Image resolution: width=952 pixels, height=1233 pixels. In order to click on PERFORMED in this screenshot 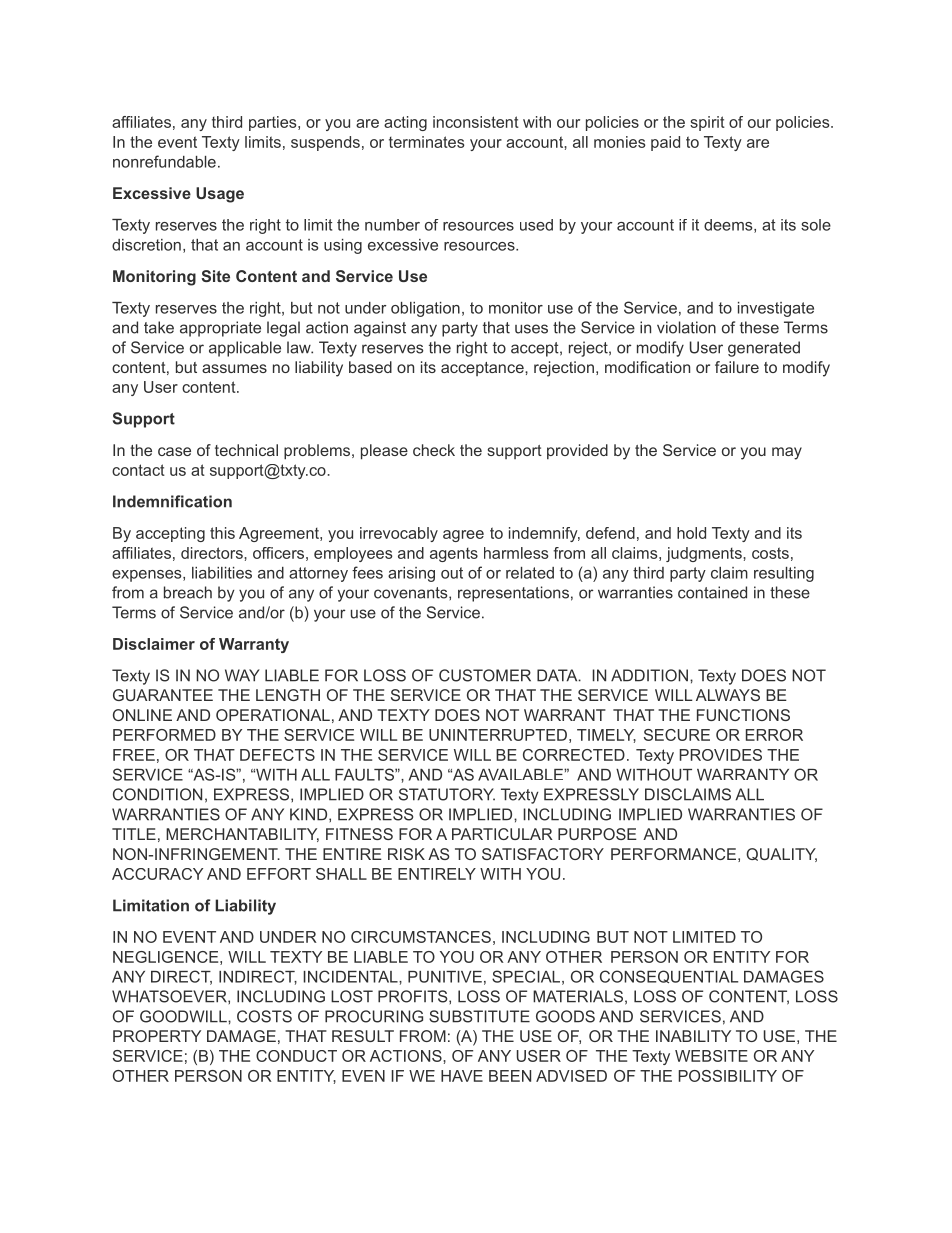, I will do `click(164, 735)`.
